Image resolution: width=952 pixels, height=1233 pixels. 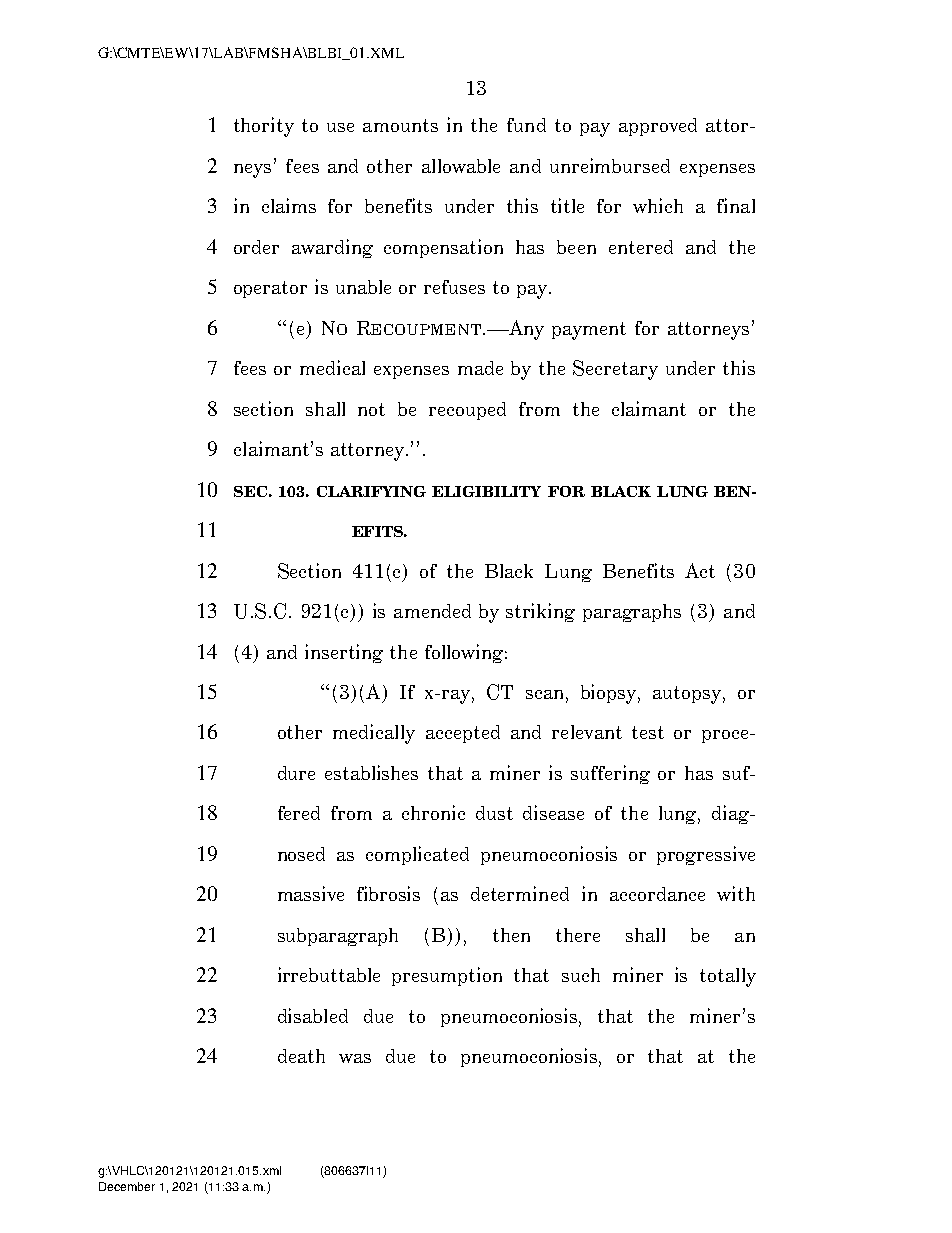 What do you see at coordinates (658, 127) in the document?
I see `approved` at bounding box center [658, 127].
